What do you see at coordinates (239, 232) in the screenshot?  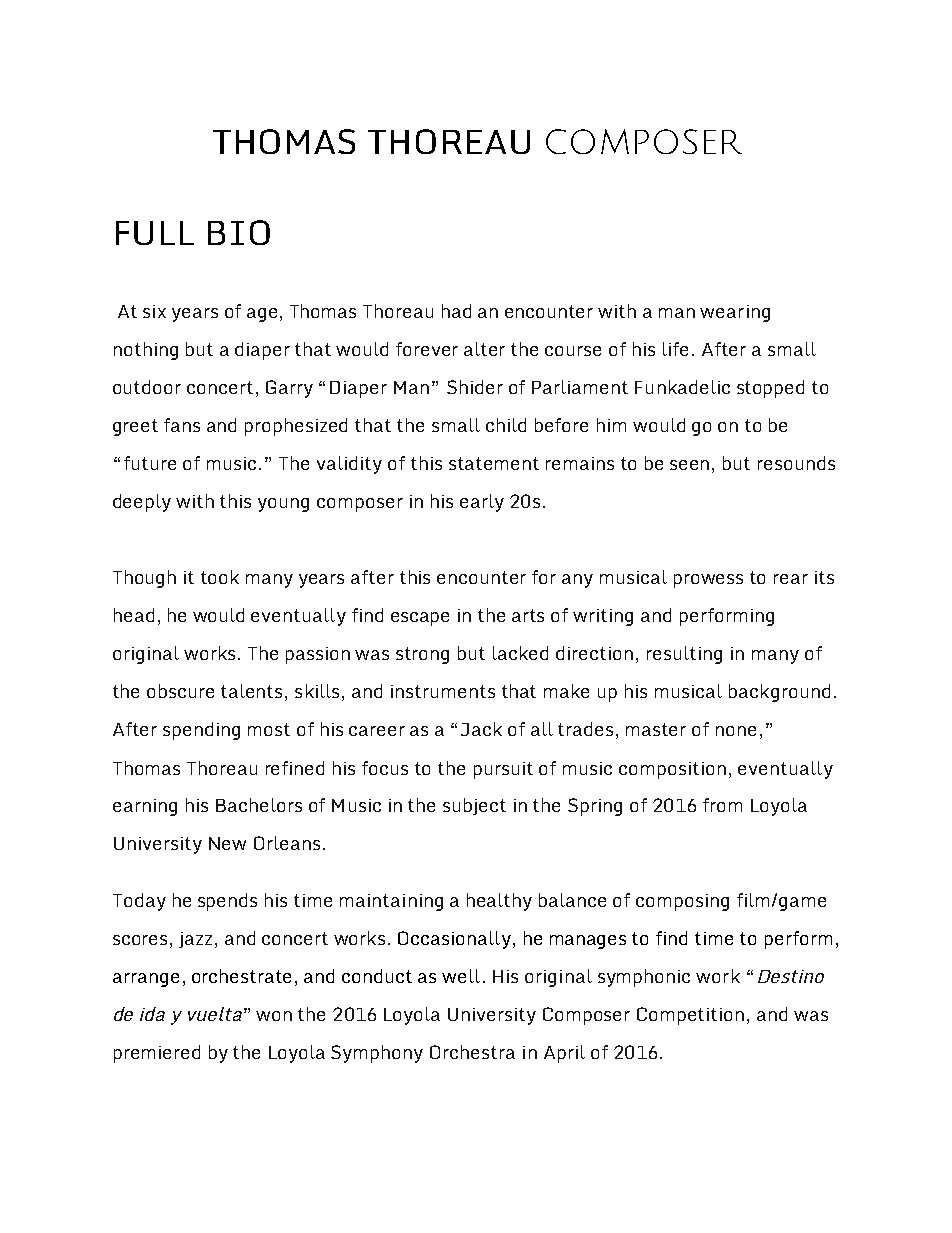 I see `BIO` at bounding box center [239, 232].
